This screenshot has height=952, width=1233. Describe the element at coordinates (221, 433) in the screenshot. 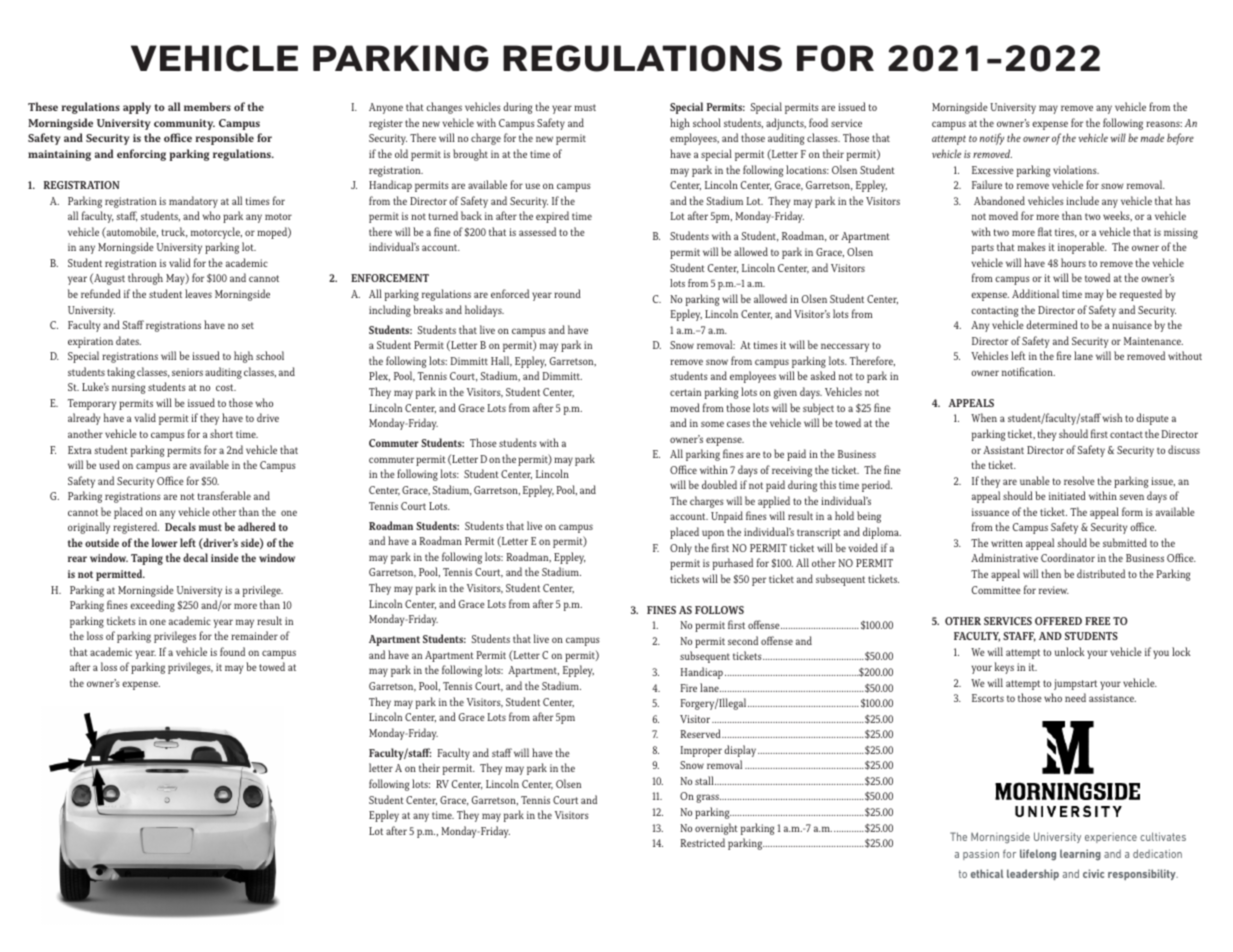

I see `short` at that location.
